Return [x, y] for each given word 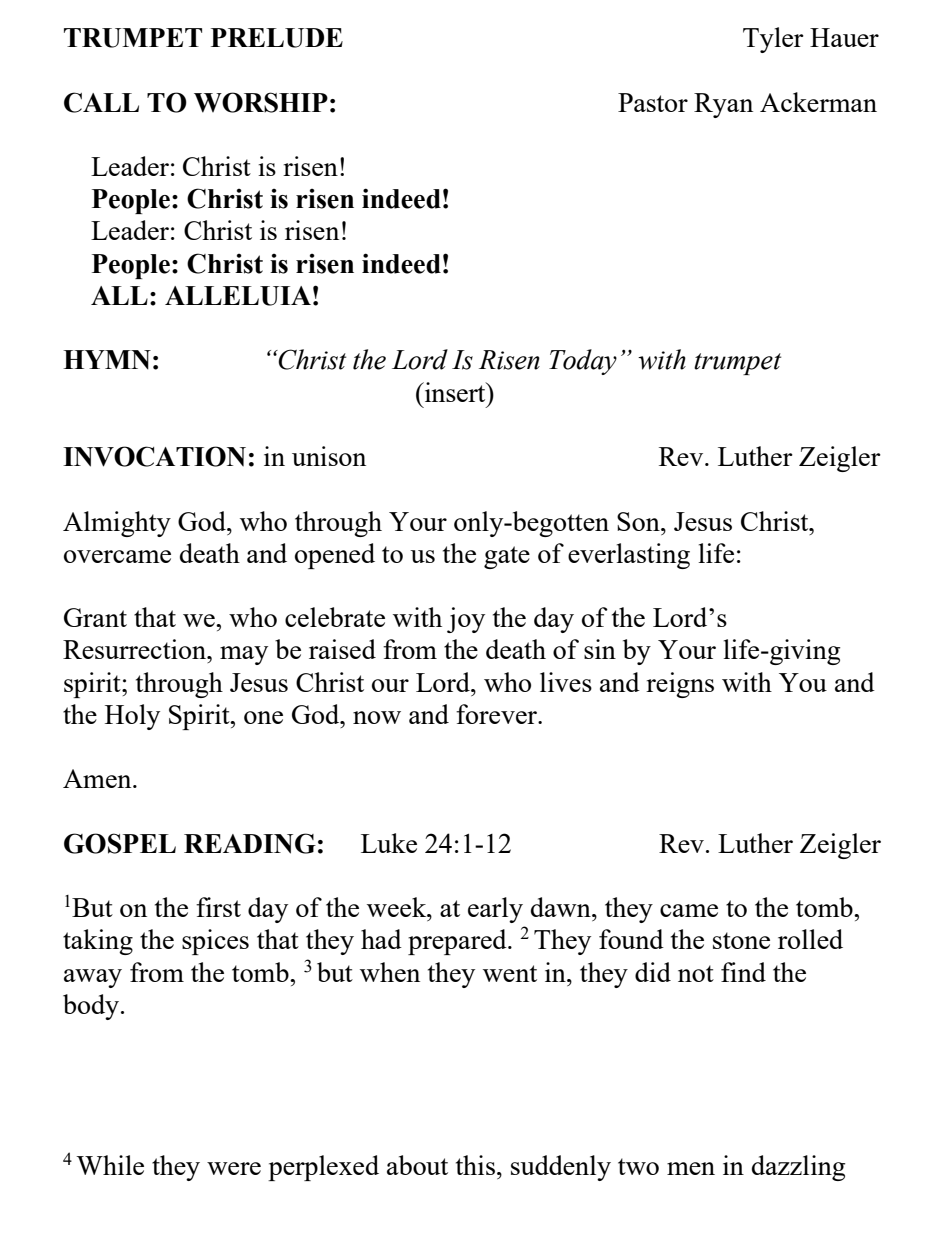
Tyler [773, 40]
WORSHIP [261, 102]
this [475, 1165]
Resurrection [136, 649]
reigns [680, 685]
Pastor [653, 102]
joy [466, 620]
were [234, 1168]
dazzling [798, 1168]
